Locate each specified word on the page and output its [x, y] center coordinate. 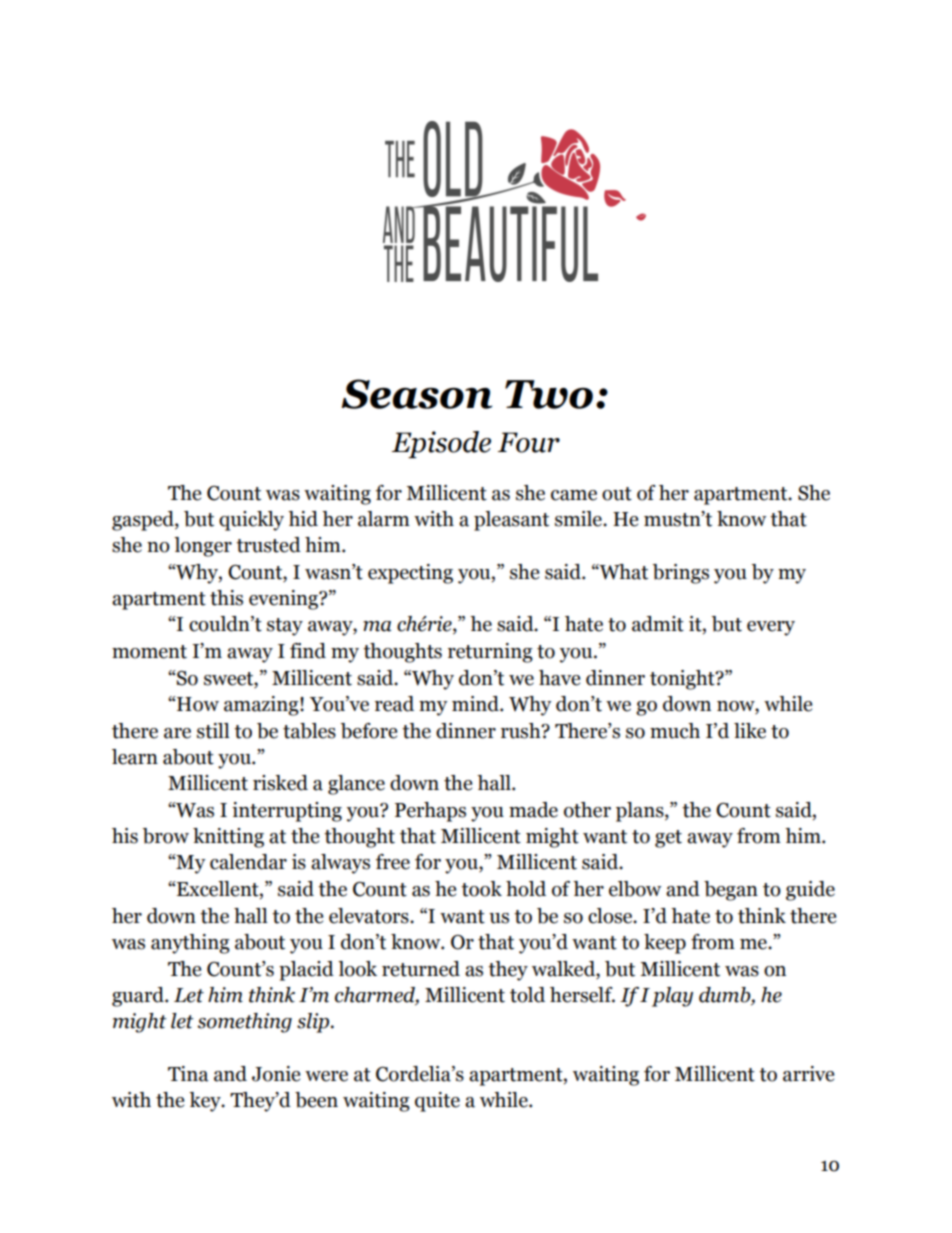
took [481, 889]
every [771, 628]
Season [416, 394]
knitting [228, 838]
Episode [441, 444]
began [731, 891]
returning [490, 653]
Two [549, 394]
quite [437, 1102]
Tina [188, 1074]
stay [285, 627]
